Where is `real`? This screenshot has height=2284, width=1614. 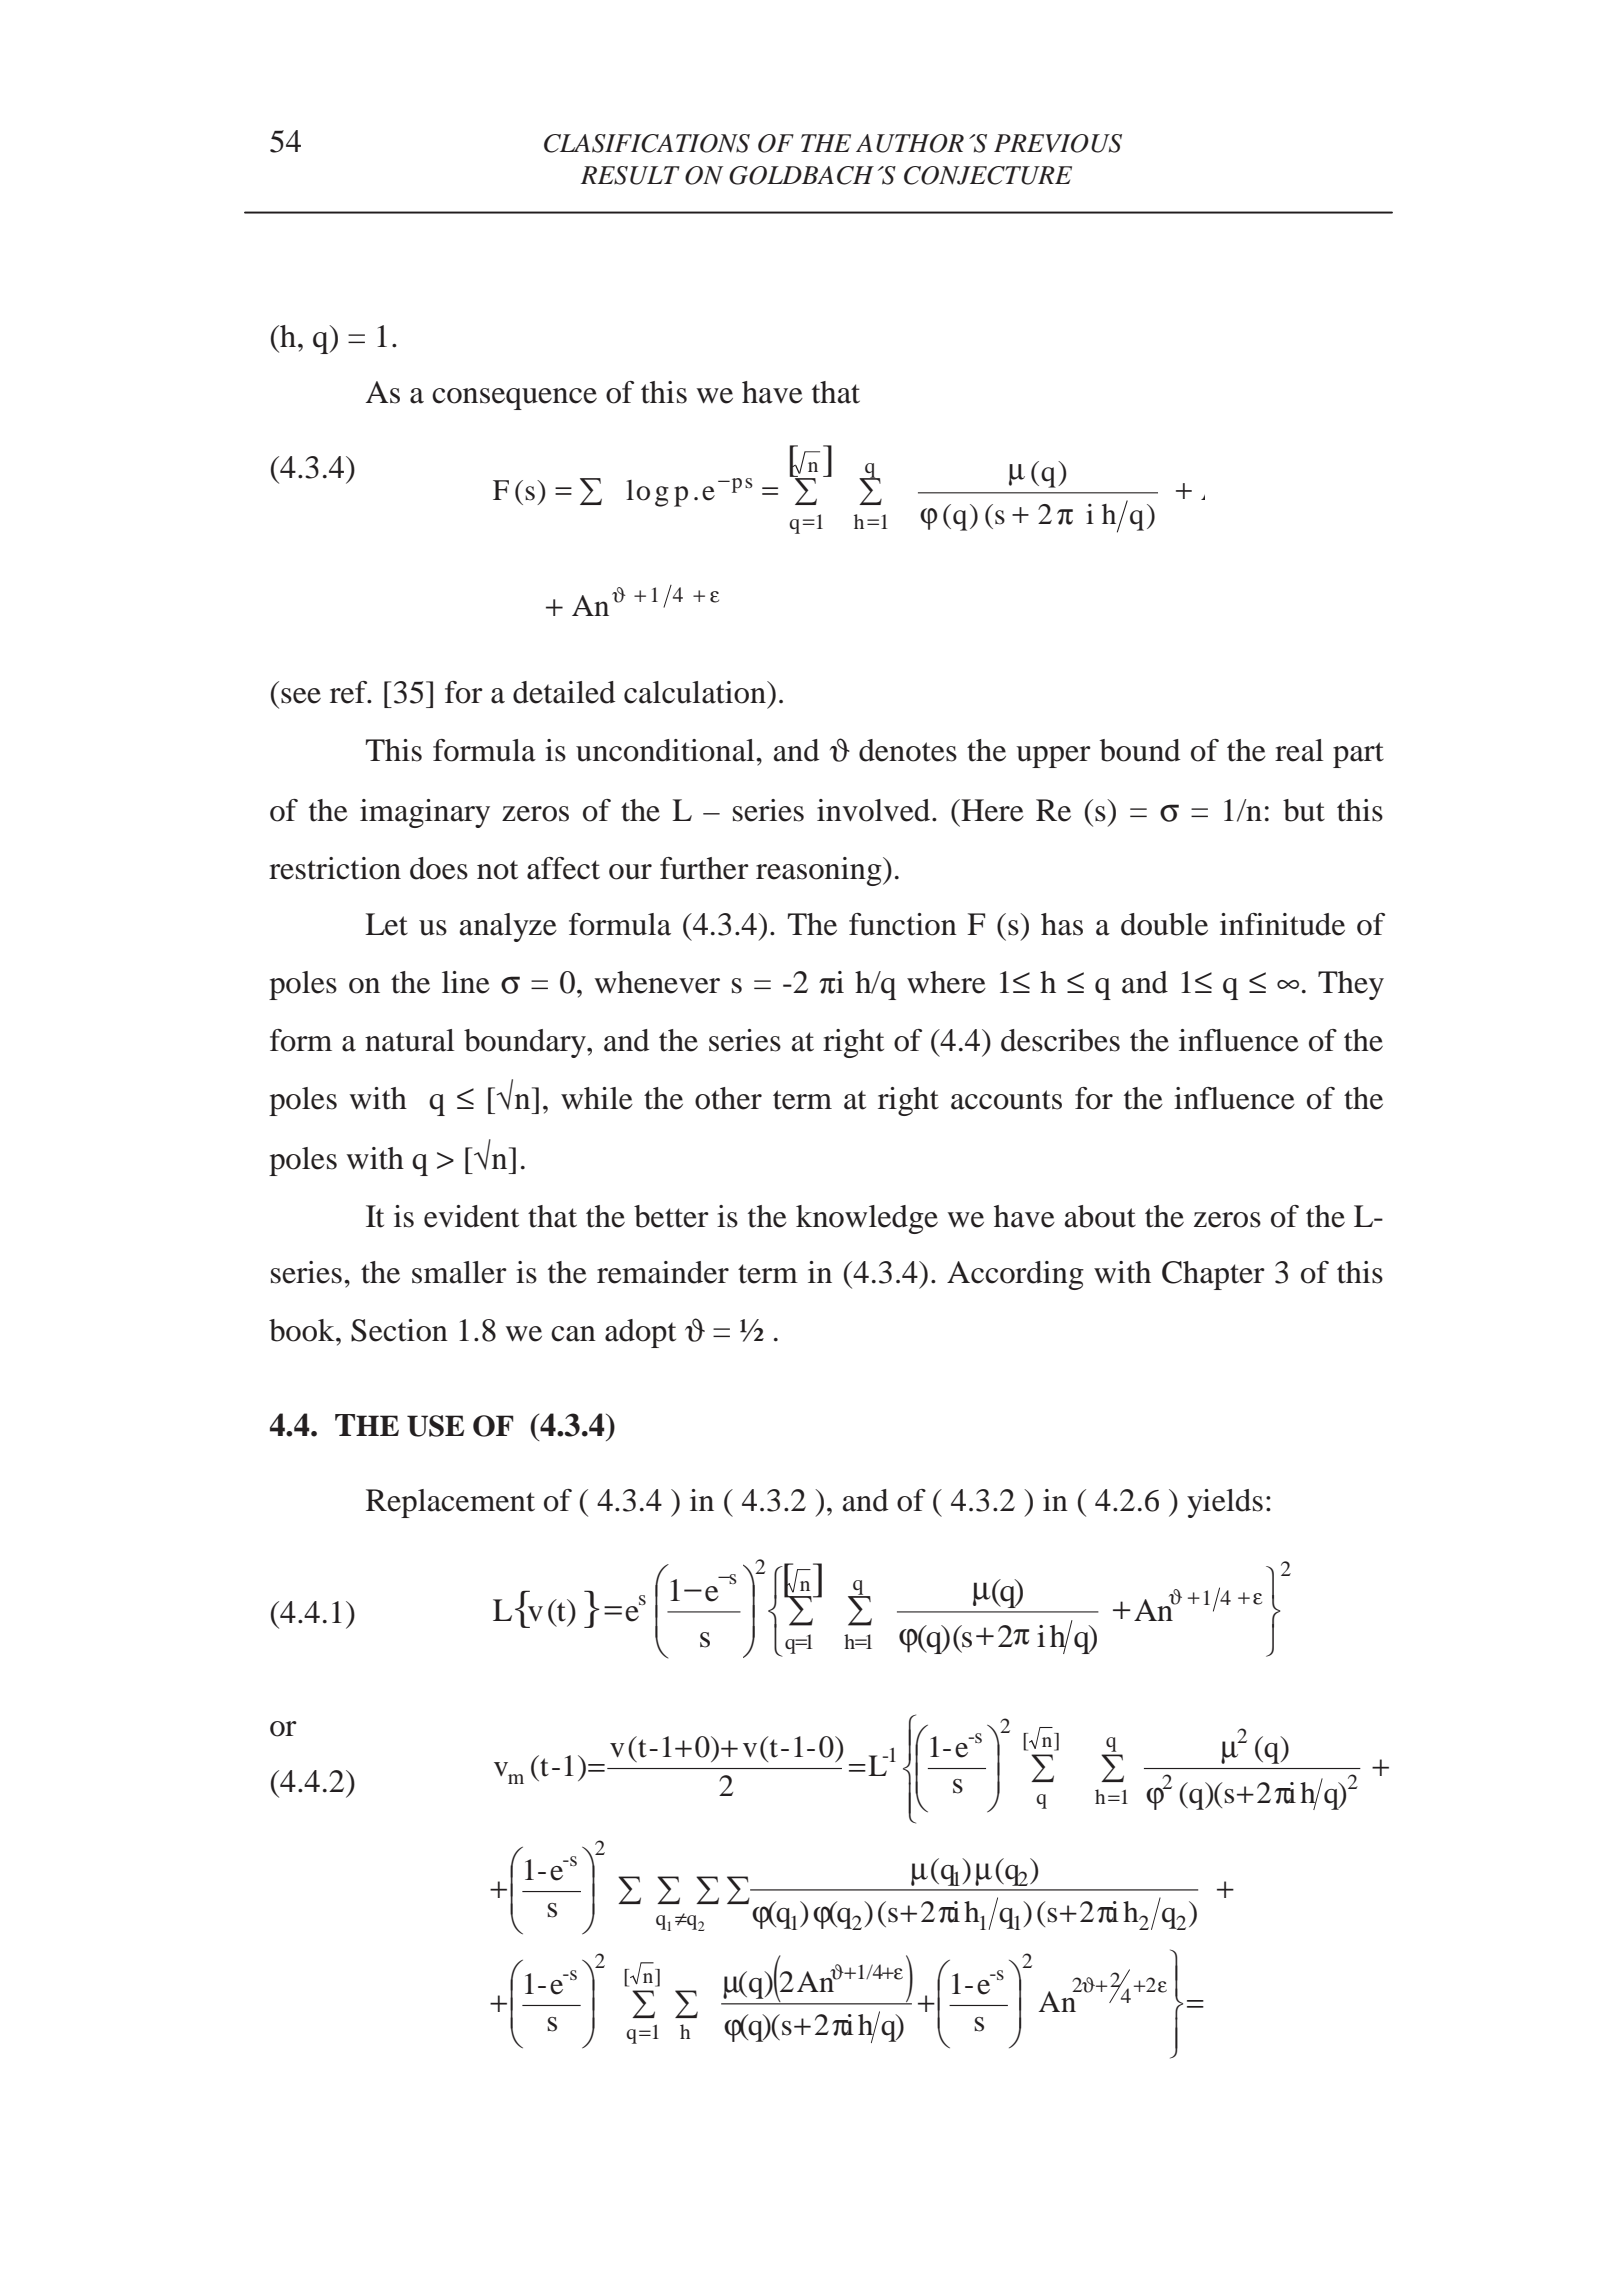 real is located at coordinates (1299, 750).
